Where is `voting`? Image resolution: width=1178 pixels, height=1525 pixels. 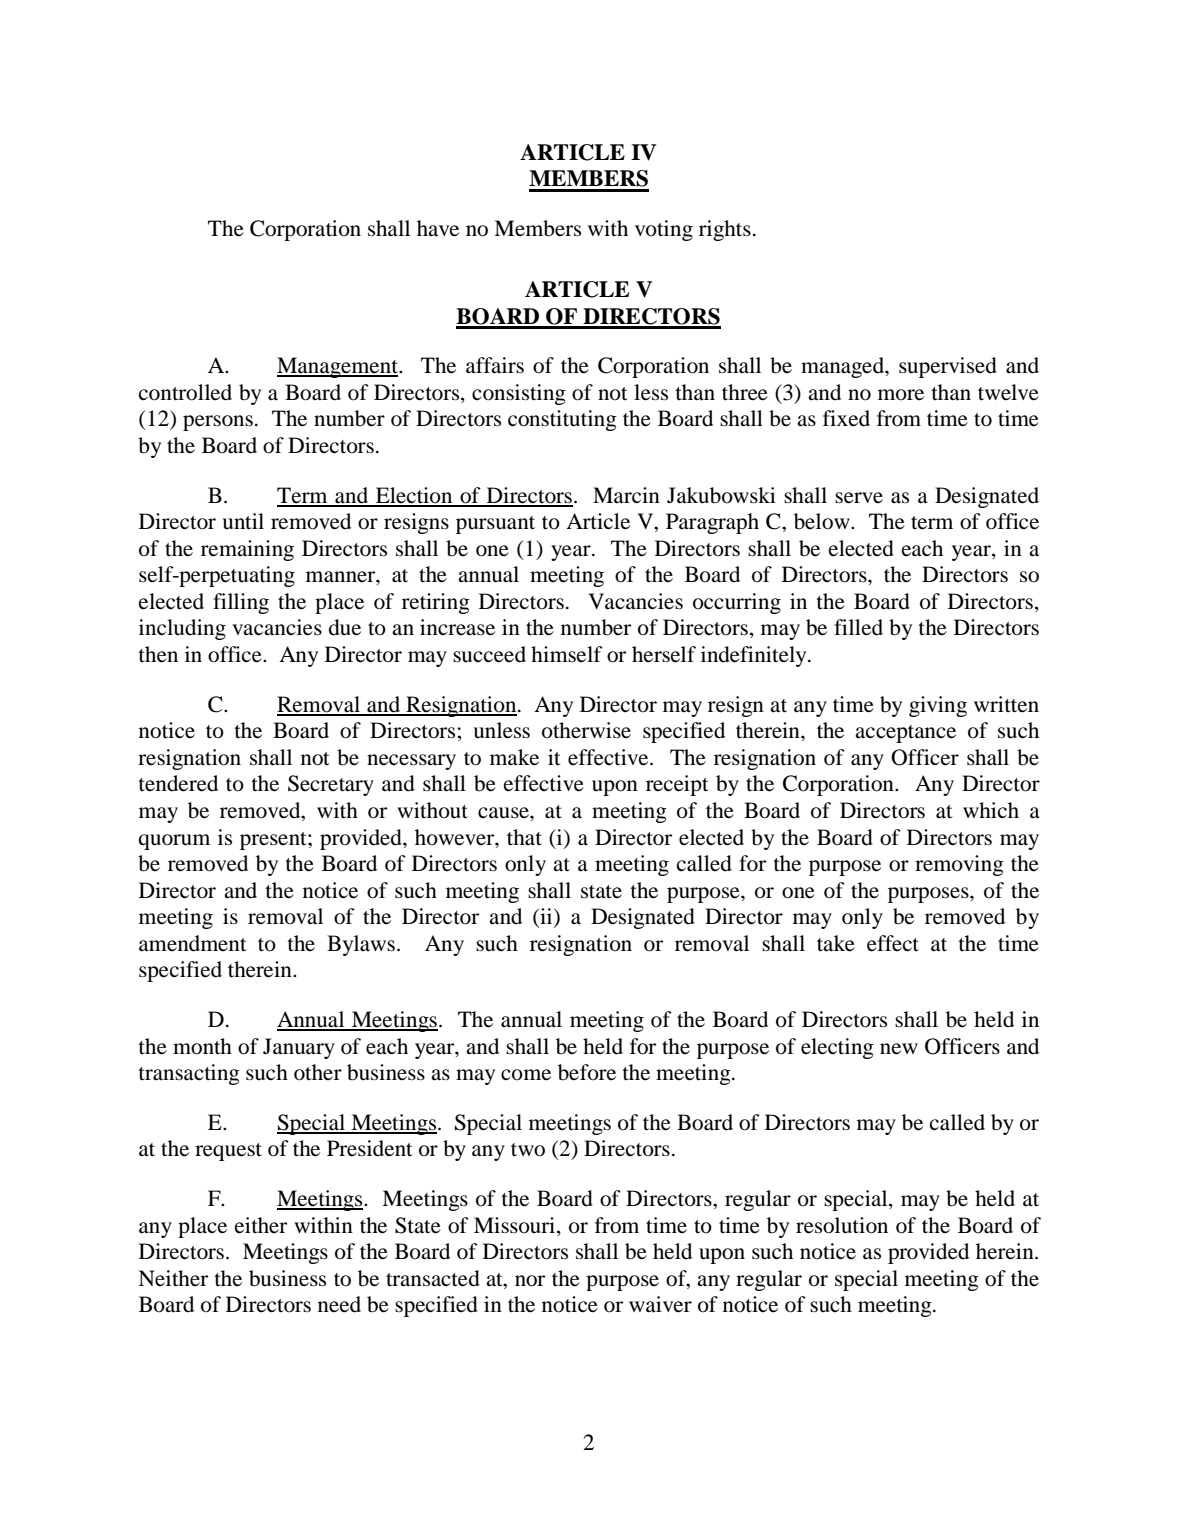 voting is located at coordinates (664, 230).
